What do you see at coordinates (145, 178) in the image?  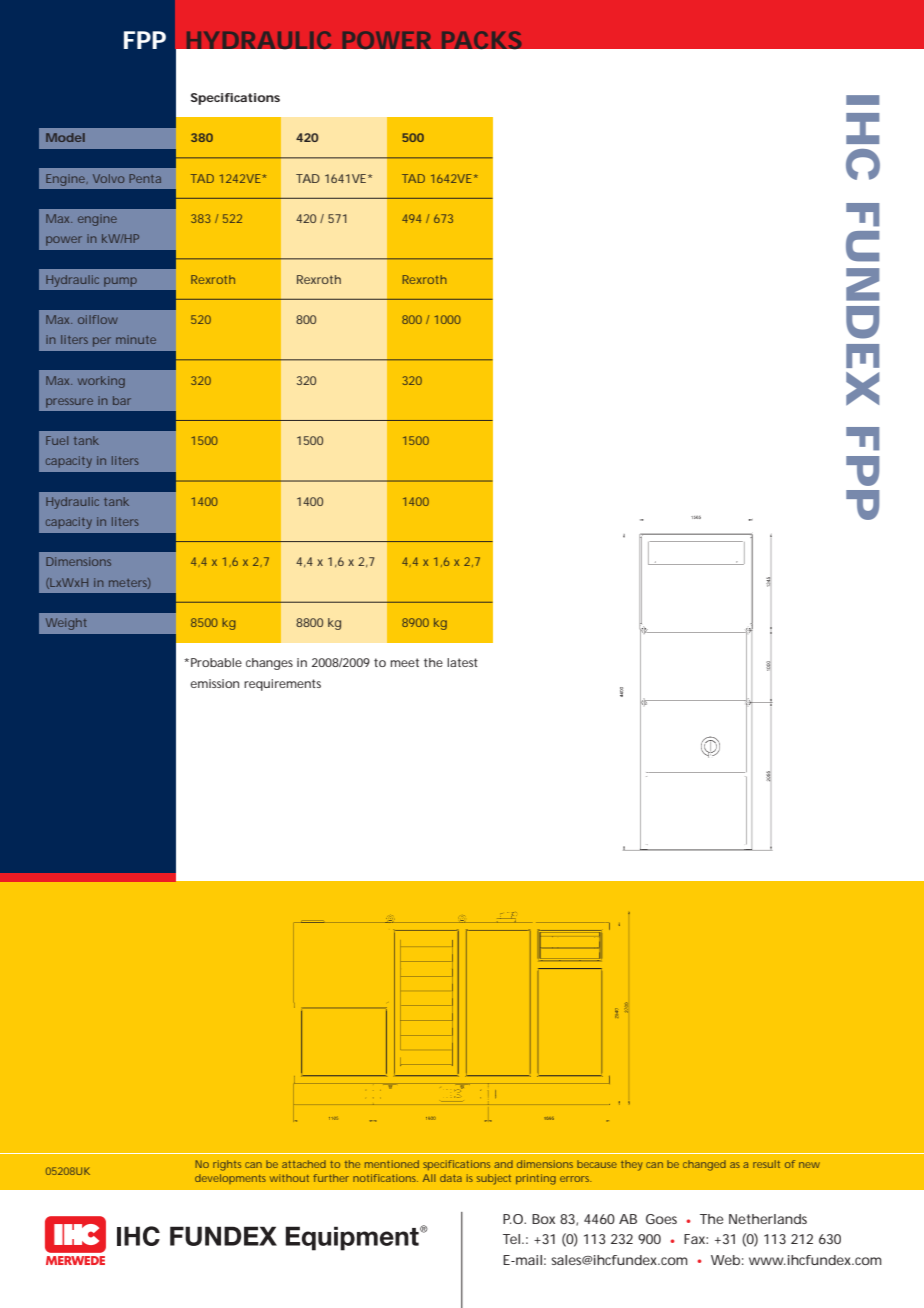 I see `Penta` at bounding box center [145, 178].
